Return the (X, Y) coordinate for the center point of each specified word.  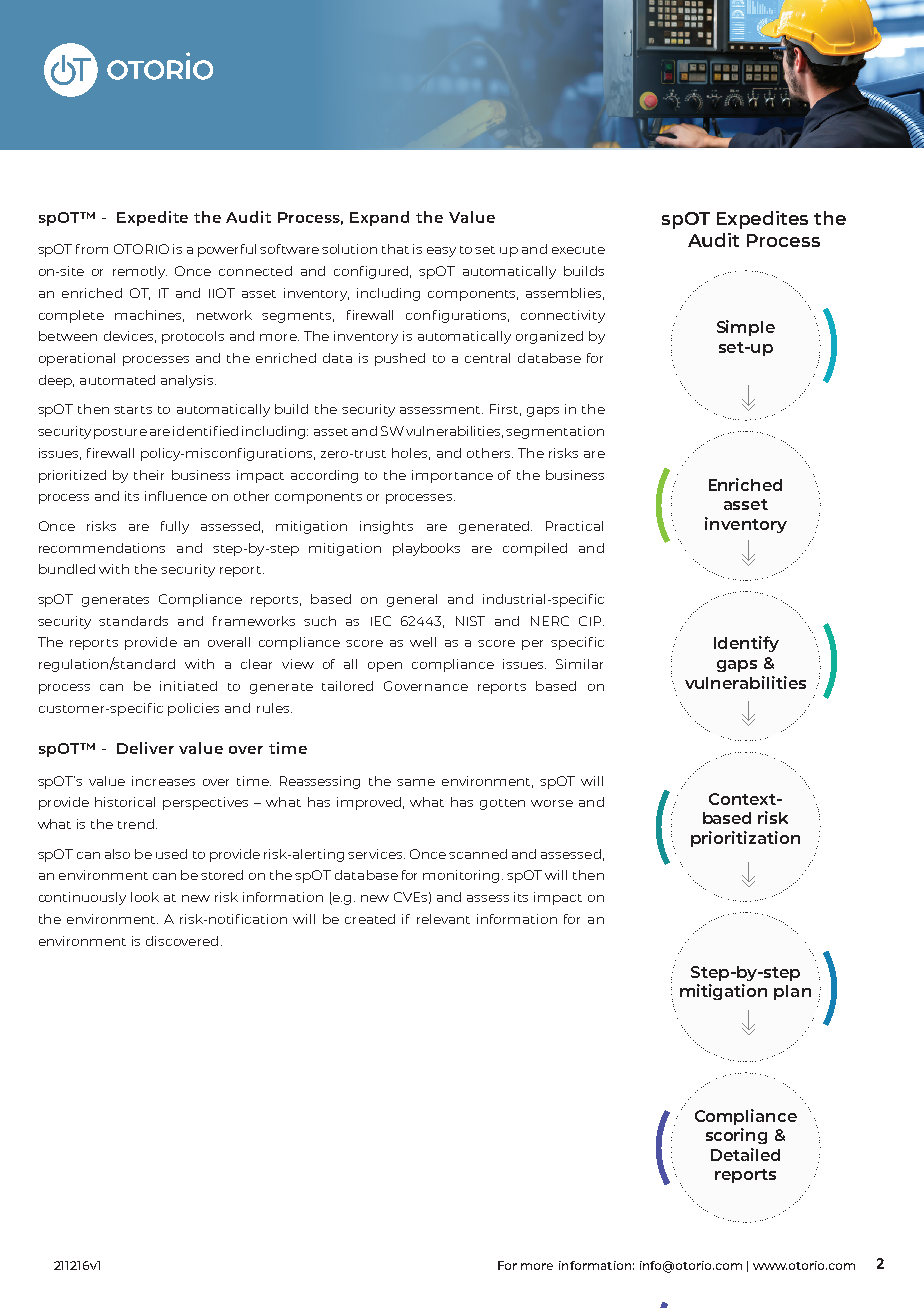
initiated (188, 686)
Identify (746, 644)
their (149, 475)
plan (792, 992)
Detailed (745, 1154)
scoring (736, 1136)
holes (411, 454)
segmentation (555, 432)
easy (441, 252)
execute (578, 250)
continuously (82, 898)
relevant (443, 919)
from (92, 249)
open (385, 667)
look (145, 897)
